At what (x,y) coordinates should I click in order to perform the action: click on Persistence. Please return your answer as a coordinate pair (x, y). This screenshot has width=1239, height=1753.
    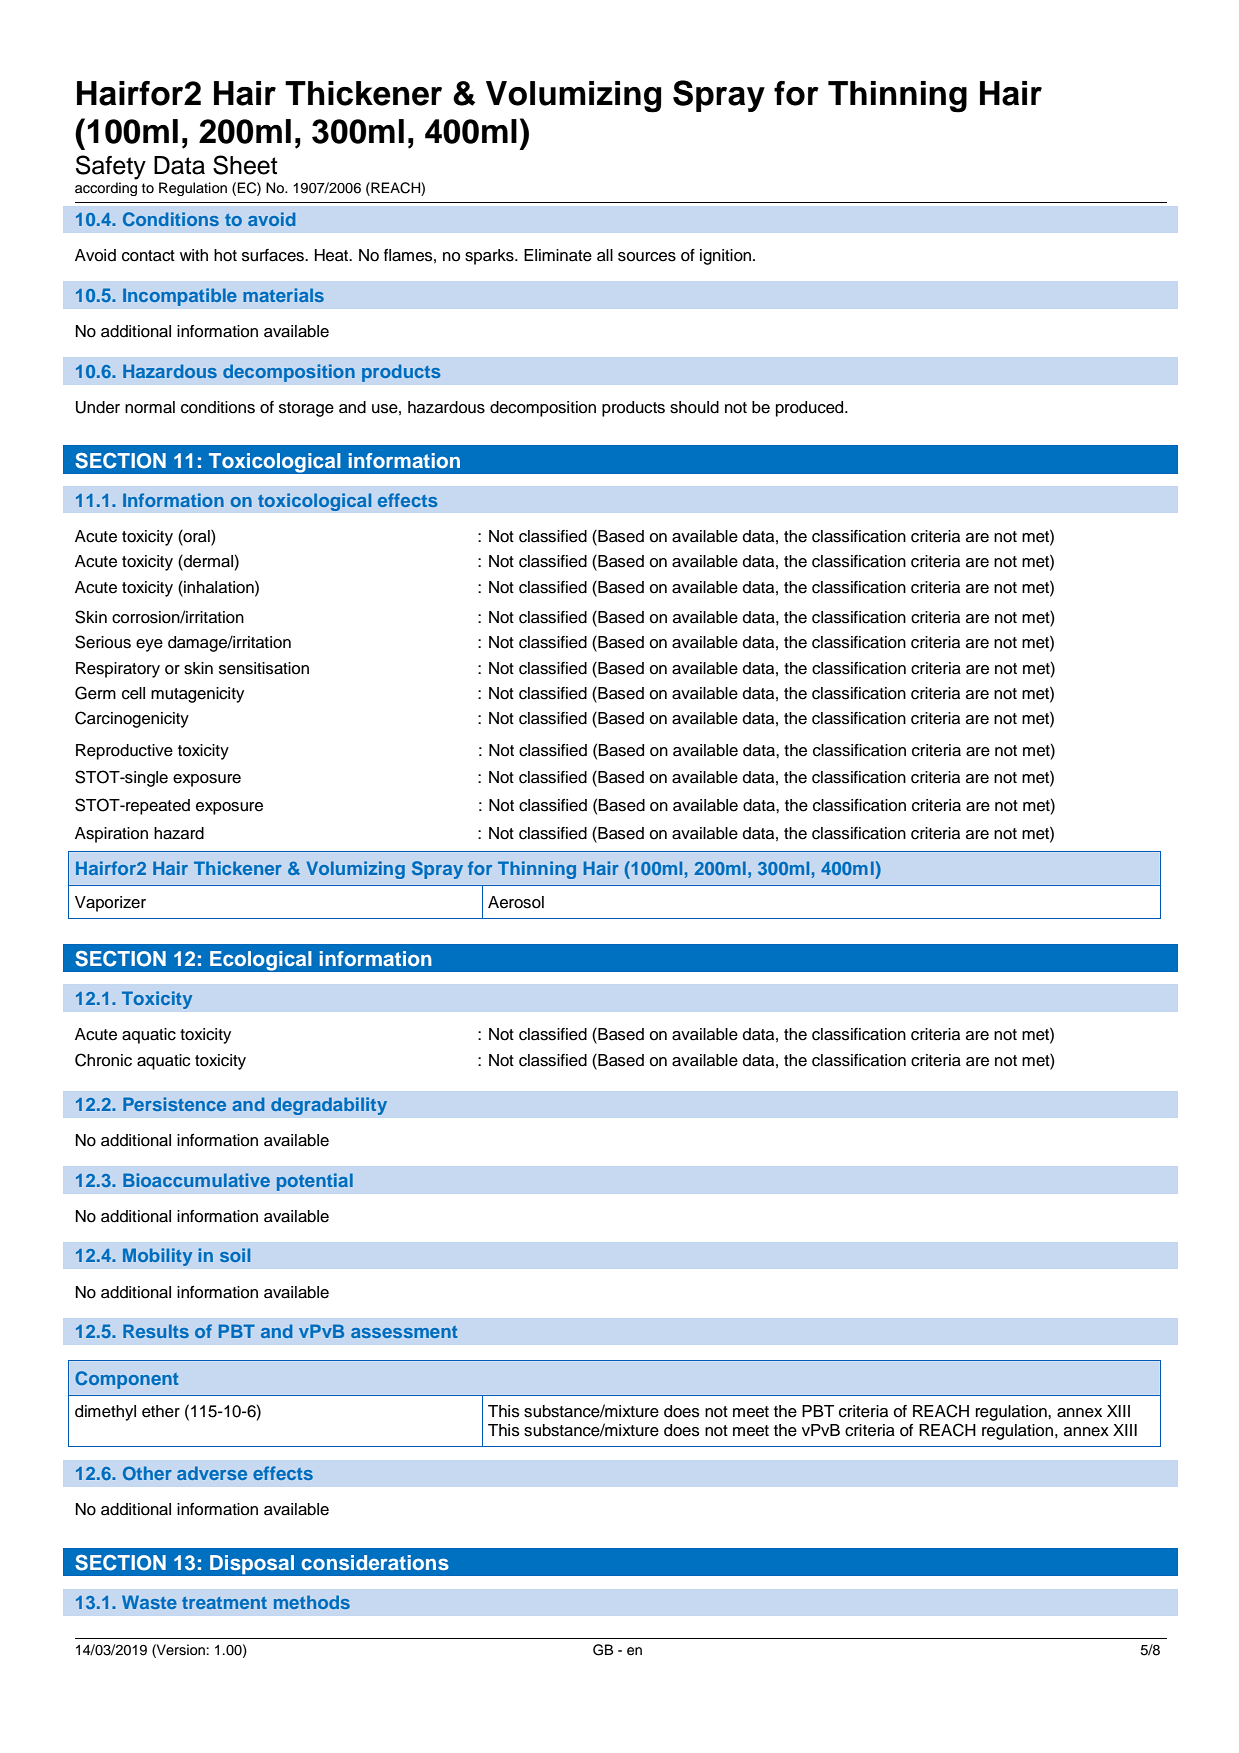
    Looking at the image, I should click on (174, 1104).
